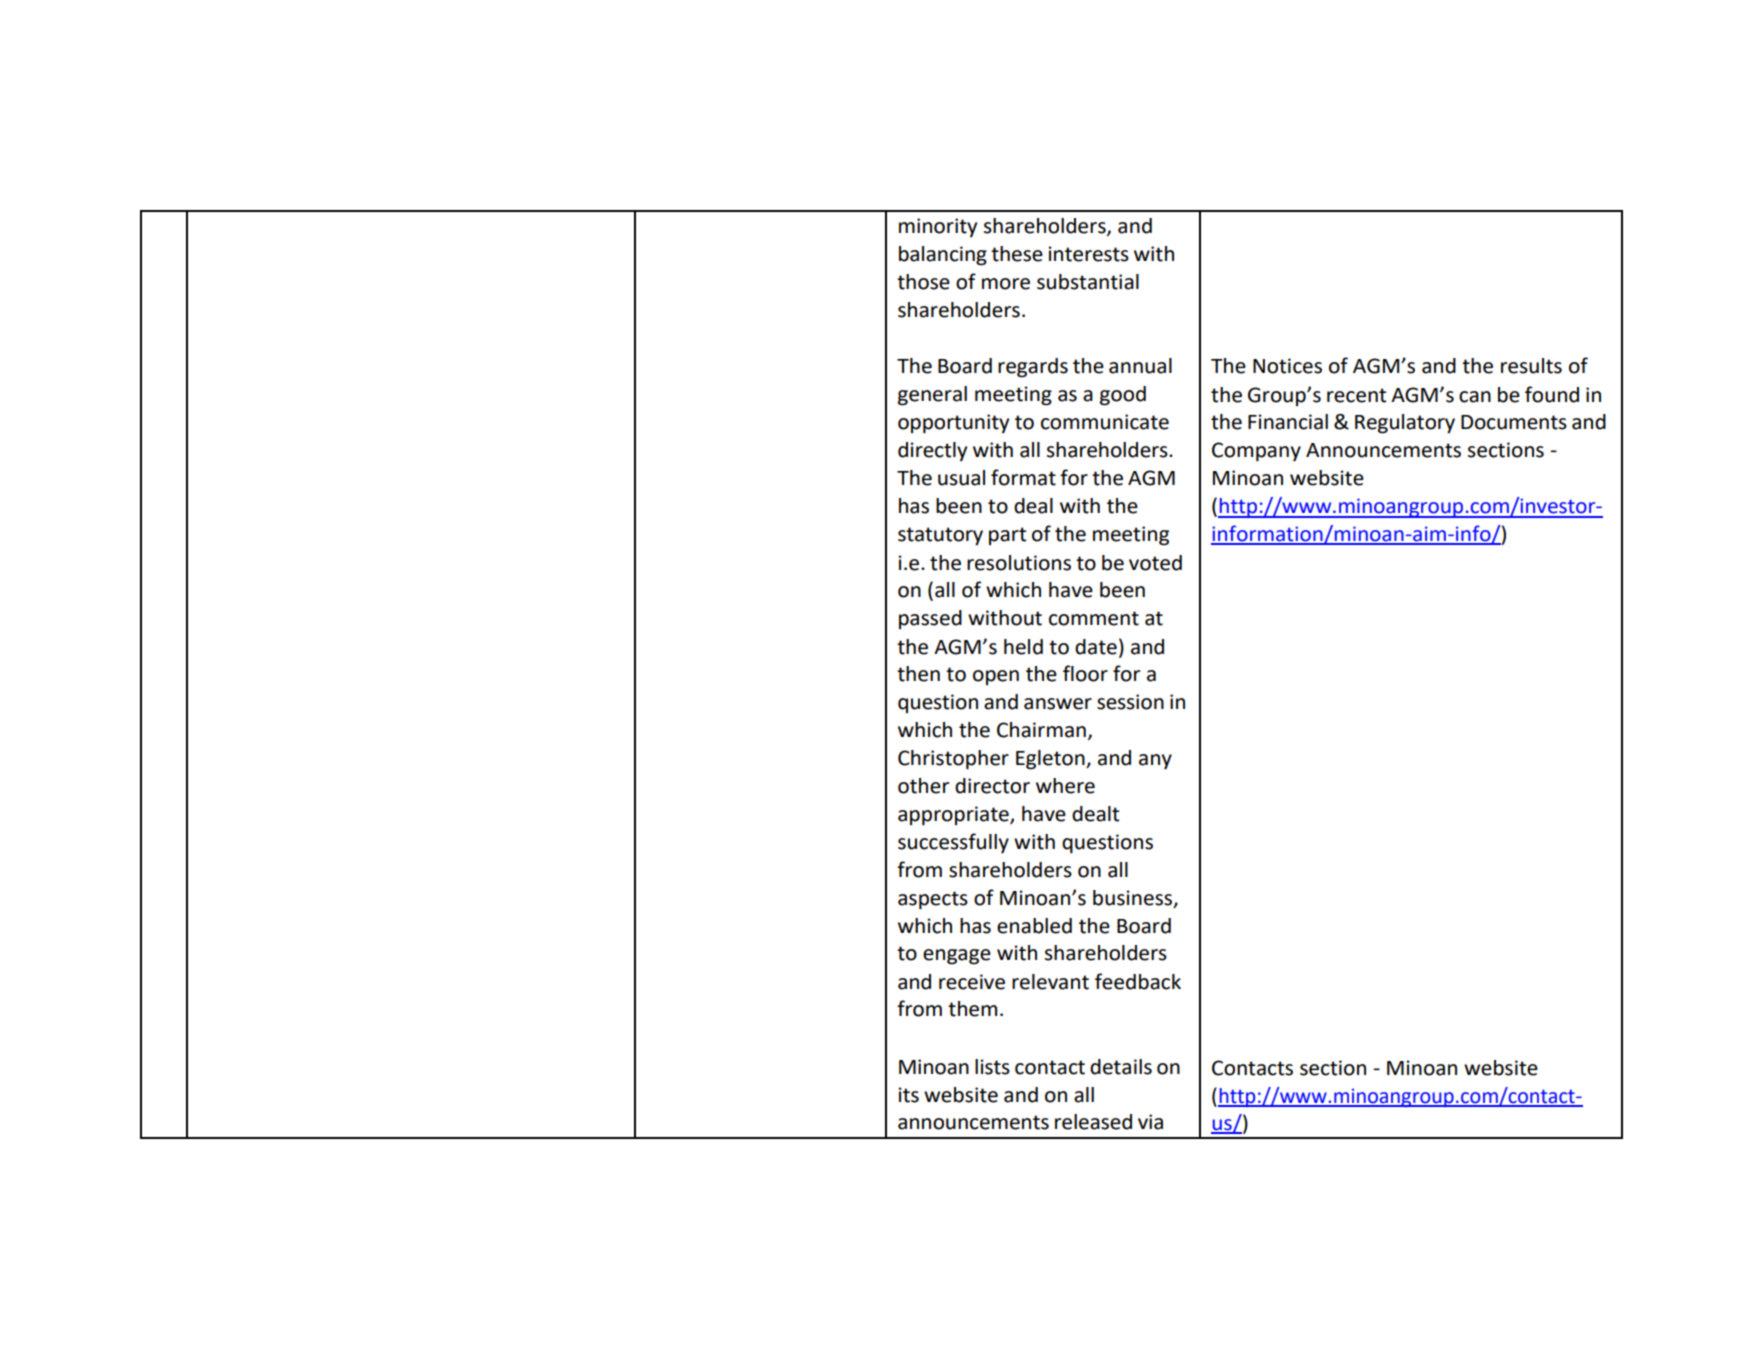 Image resolution: width=1761 pixels, height=1361 pixels. Describe the element at coordinates (953, 424) in the image. I see `opportunity` at that location.
